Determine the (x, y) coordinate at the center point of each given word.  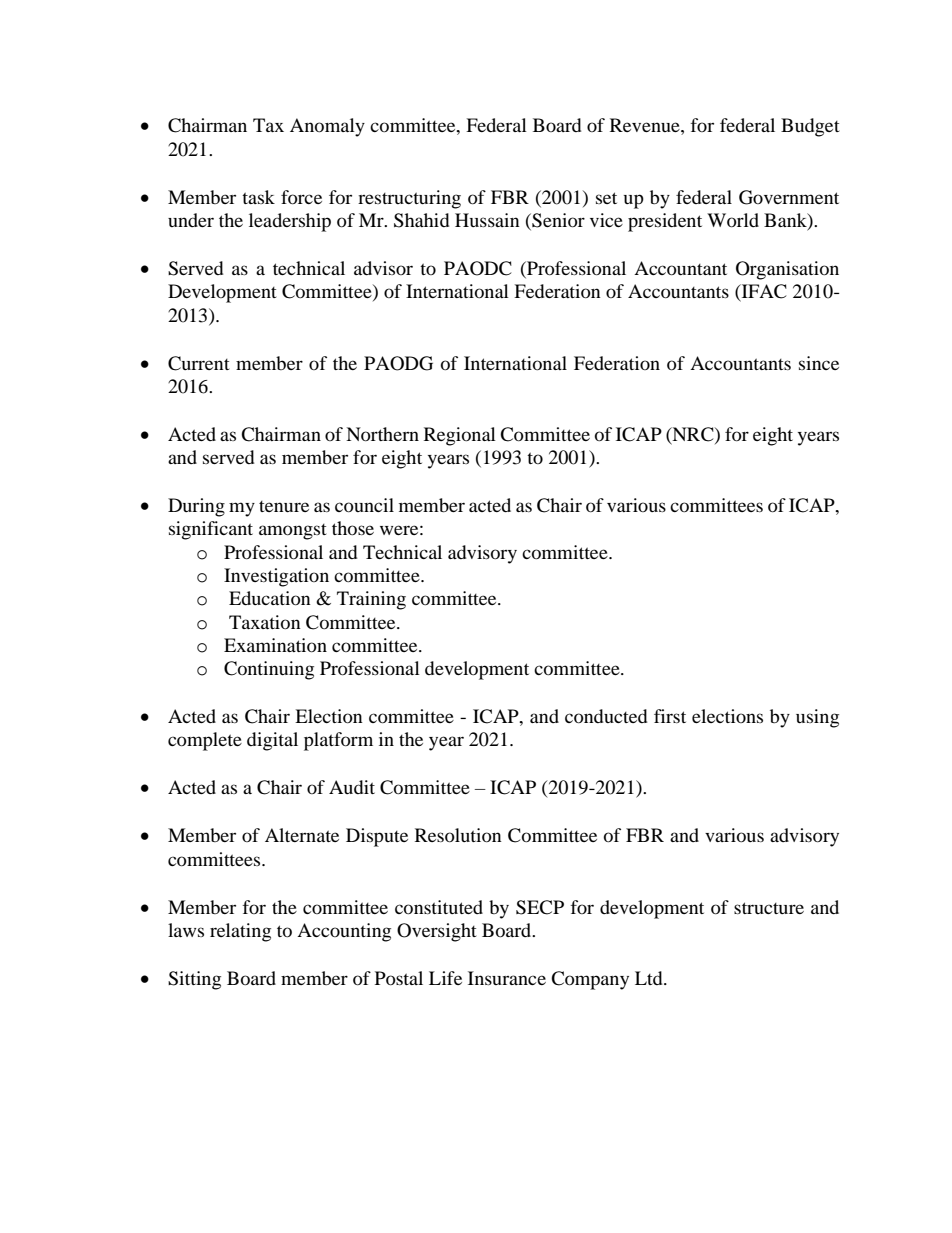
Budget (810, 127)
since (819, 363)
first (670, 716)
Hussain (487, 220)
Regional (460, 436)
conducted (606, 716)
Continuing (269, 670)
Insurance (507, 978)
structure (769, 908)
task (258, 197)
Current (199, 363)
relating (240, 932)
